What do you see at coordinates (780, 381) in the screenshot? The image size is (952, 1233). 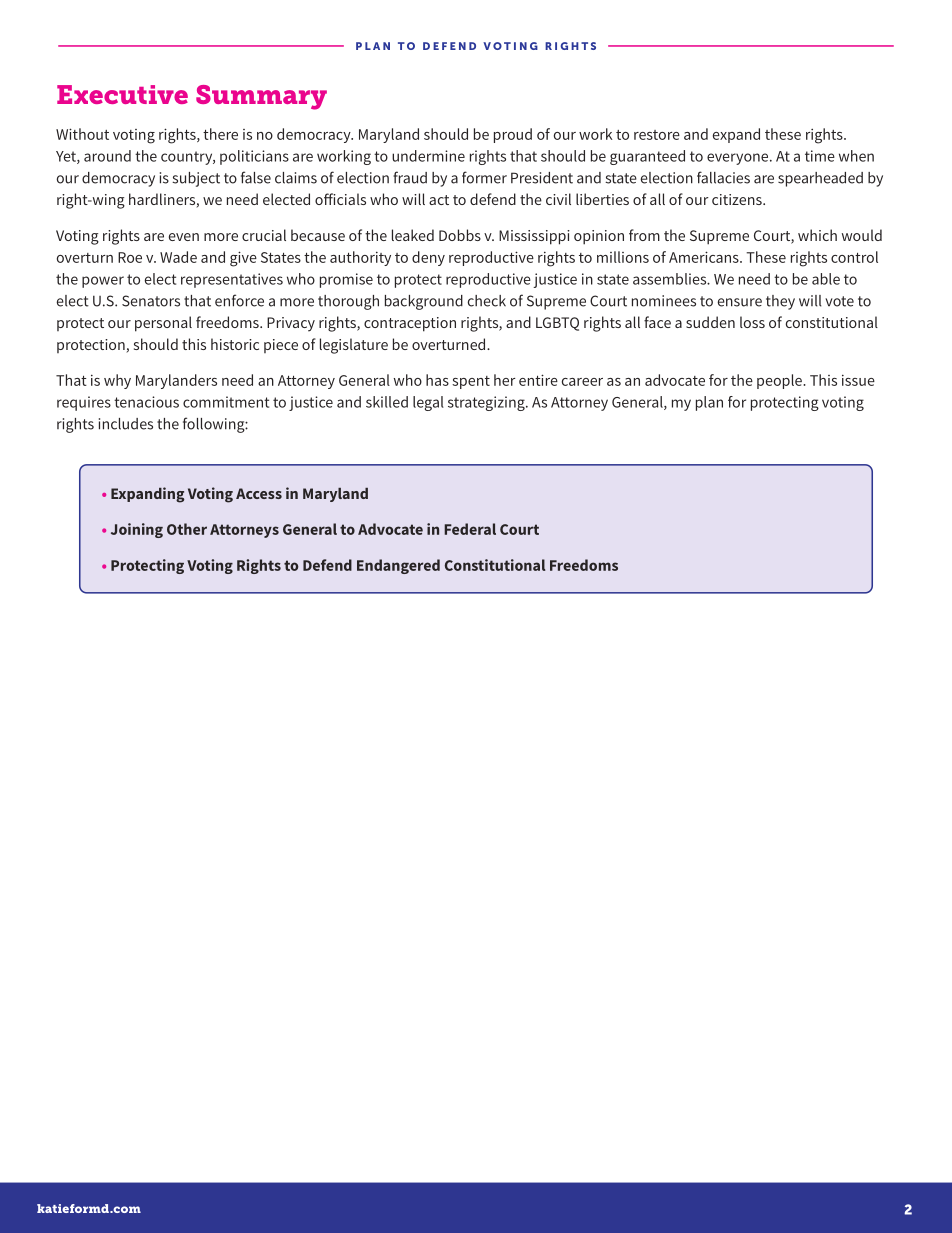 I see `people` at bounding box center [780, 381].
